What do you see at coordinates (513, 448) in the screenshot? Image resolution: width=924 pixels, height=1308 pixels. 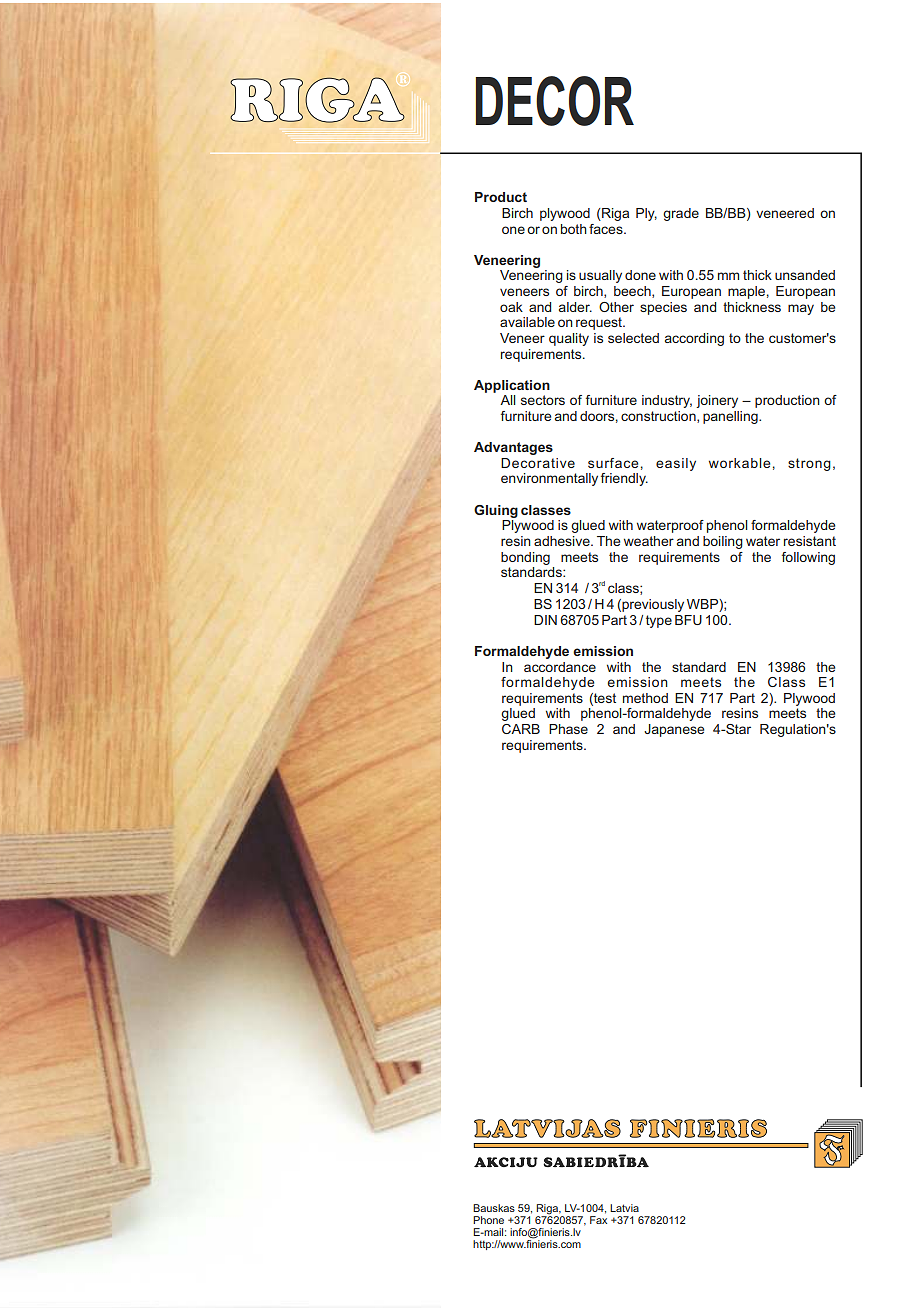 I see `Advantages` at bounding box center [513, 448].
